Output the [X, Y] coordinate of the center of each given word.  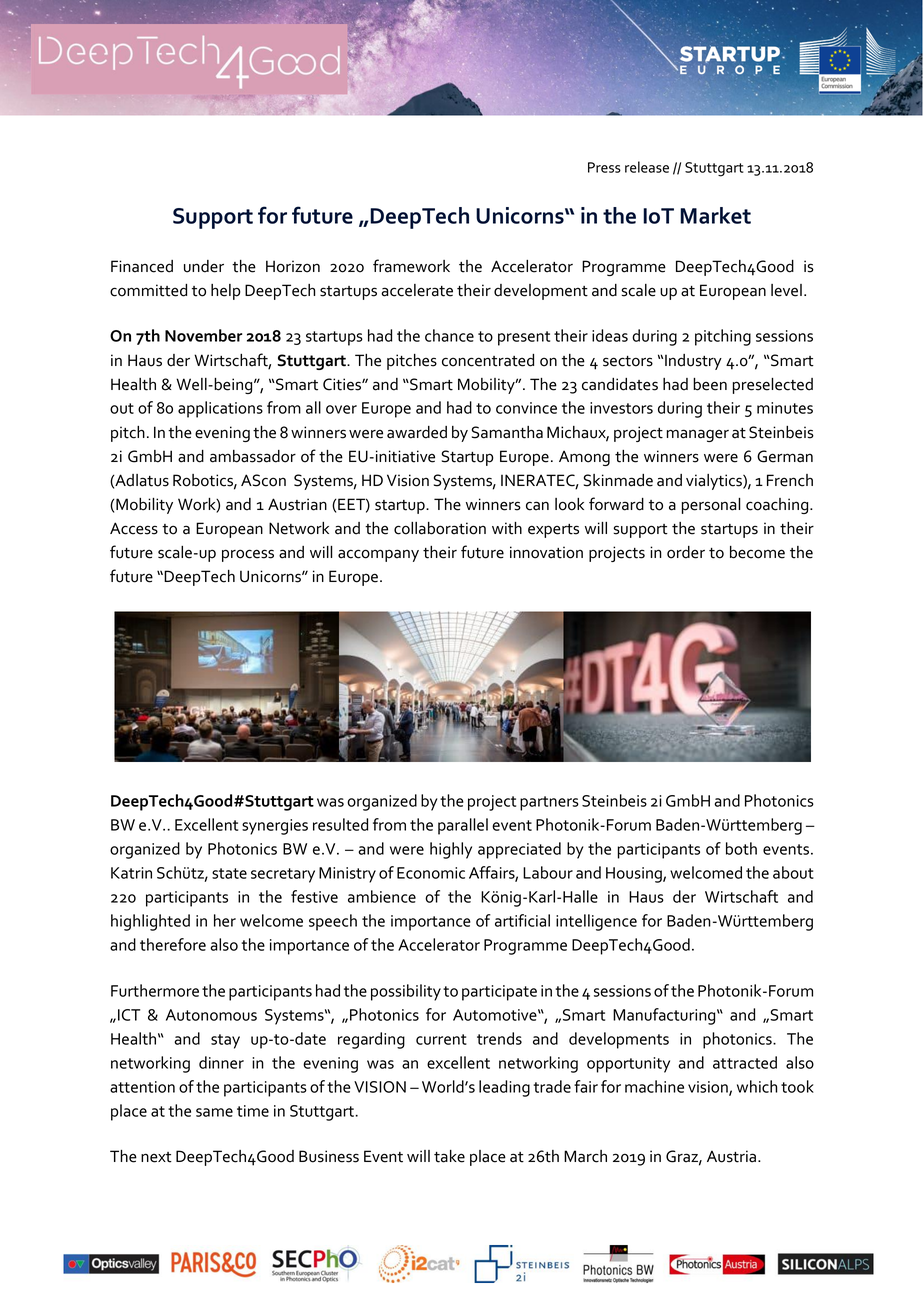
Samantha [507, 432]
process [248, 555]
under [204, 266]
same [214, 1112]
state [229, 873]
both [741, 848]
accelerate [417, 290]
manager [698, 435]
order [686, 552]
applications [220, 409]
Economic [431, 873]
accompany [378, 555]
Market [715, 215]
